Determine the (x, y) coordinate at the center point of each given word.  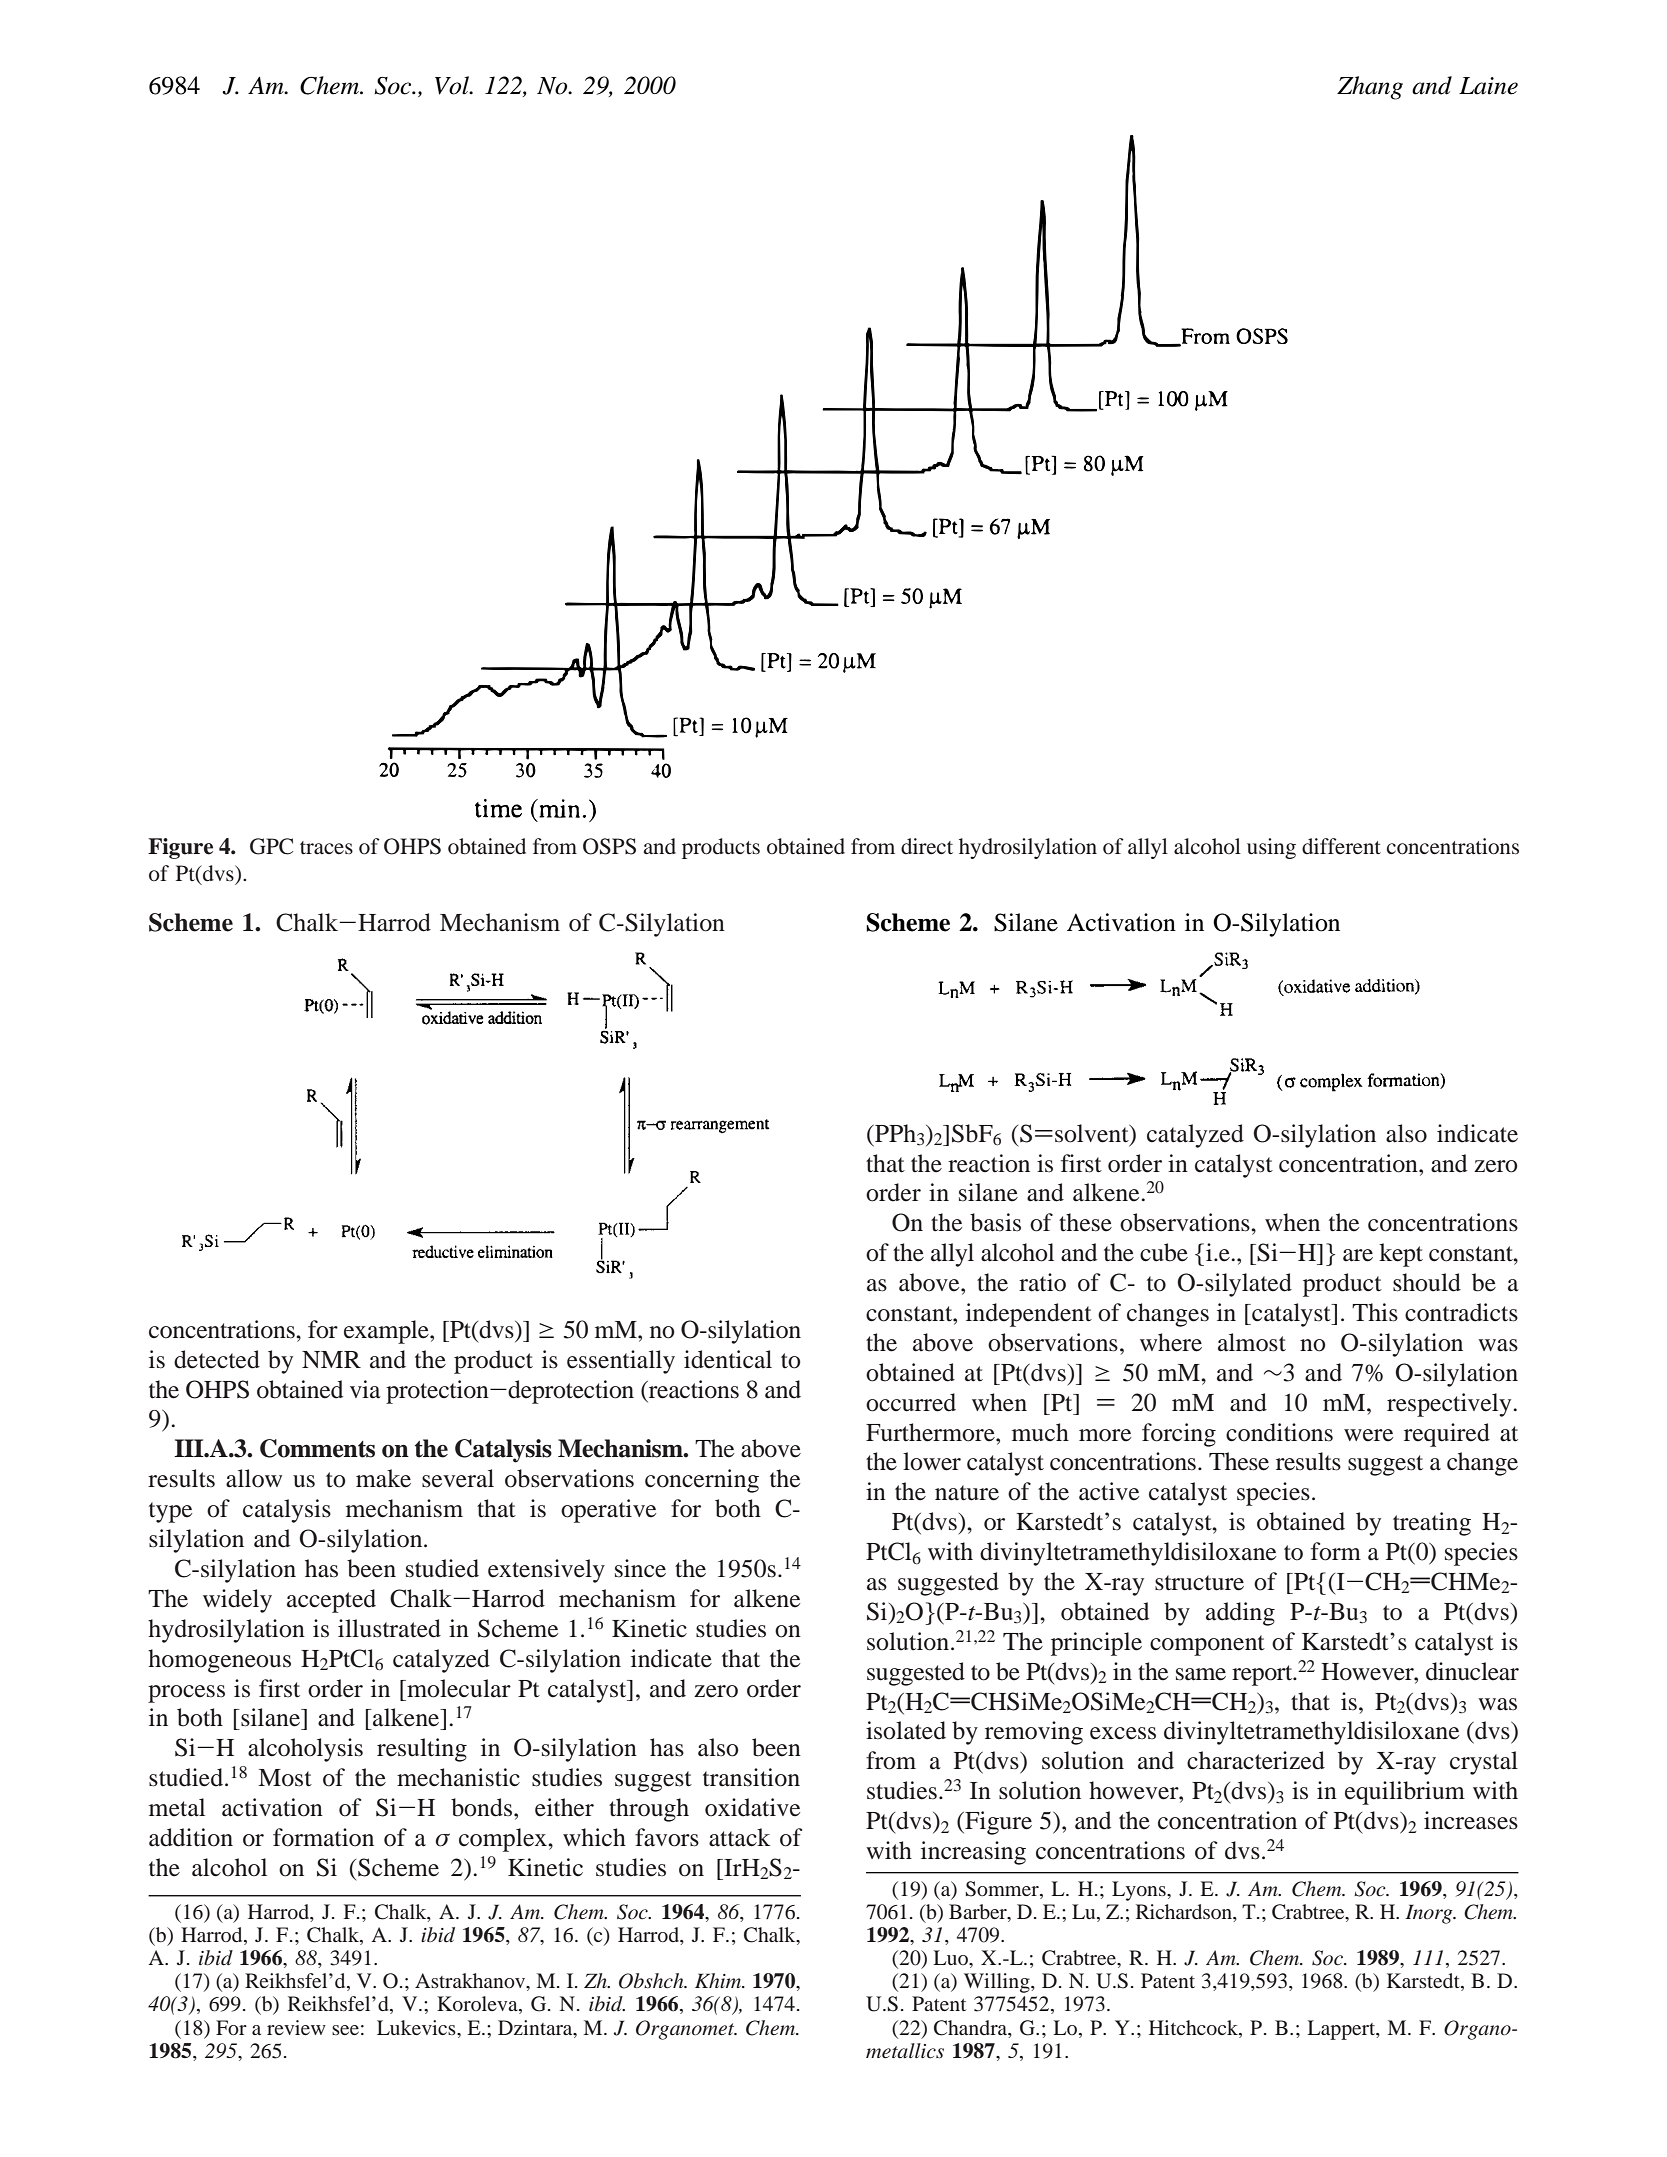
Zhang (1370, 88)
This (1375, 1312)
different (1341, 846)
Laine (1488, 86)
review (296, 2027)
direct (927, 846)
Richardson (1185, 1911)
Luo (951, 1957)
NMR (331, 1359)
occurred (911, 1402)
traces (326, 847)
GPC (271, 846)
